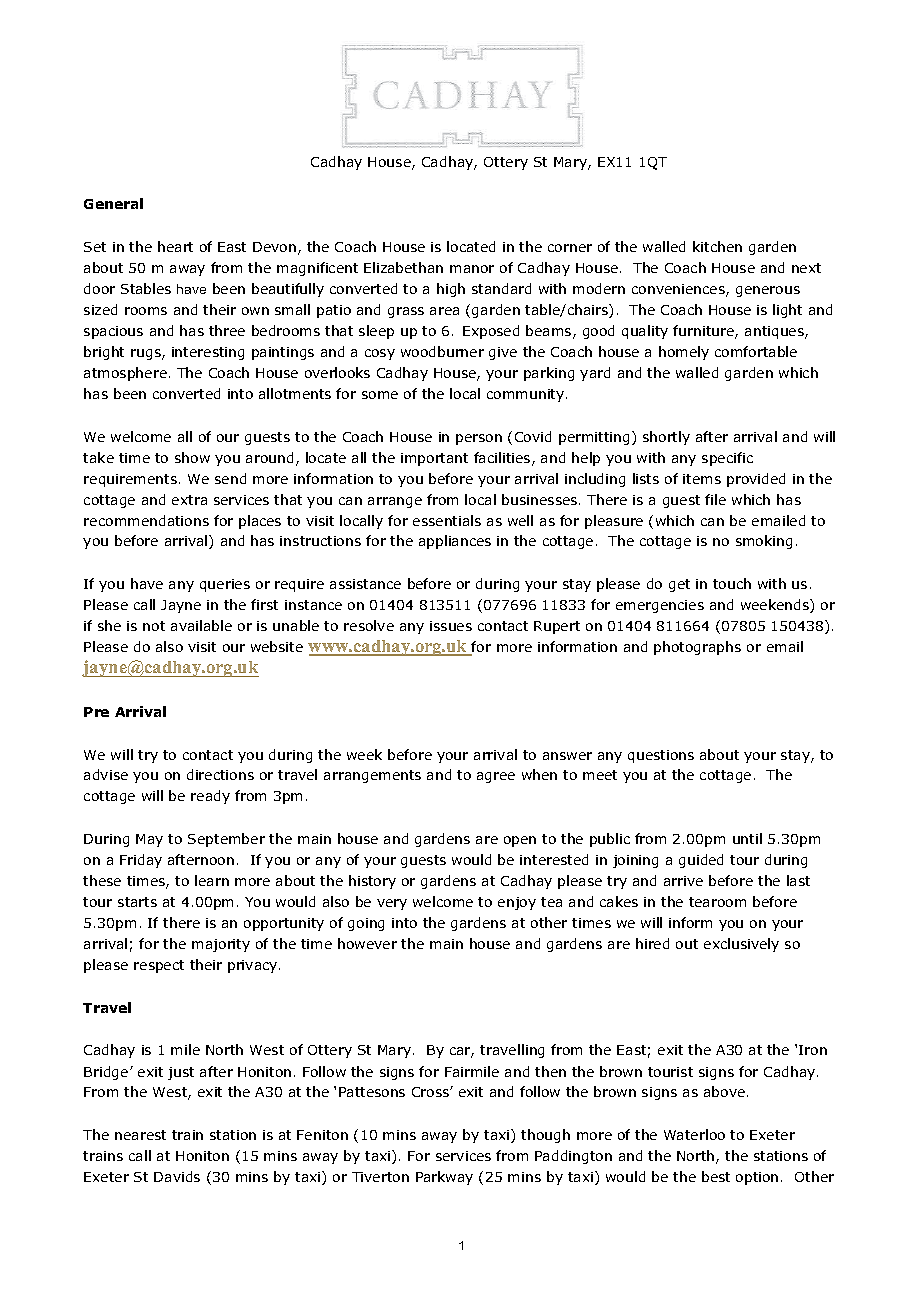 This image has width=924, height=1308. Describe the element at coordinates (434, 459) in the image. I see `important` at that location.
